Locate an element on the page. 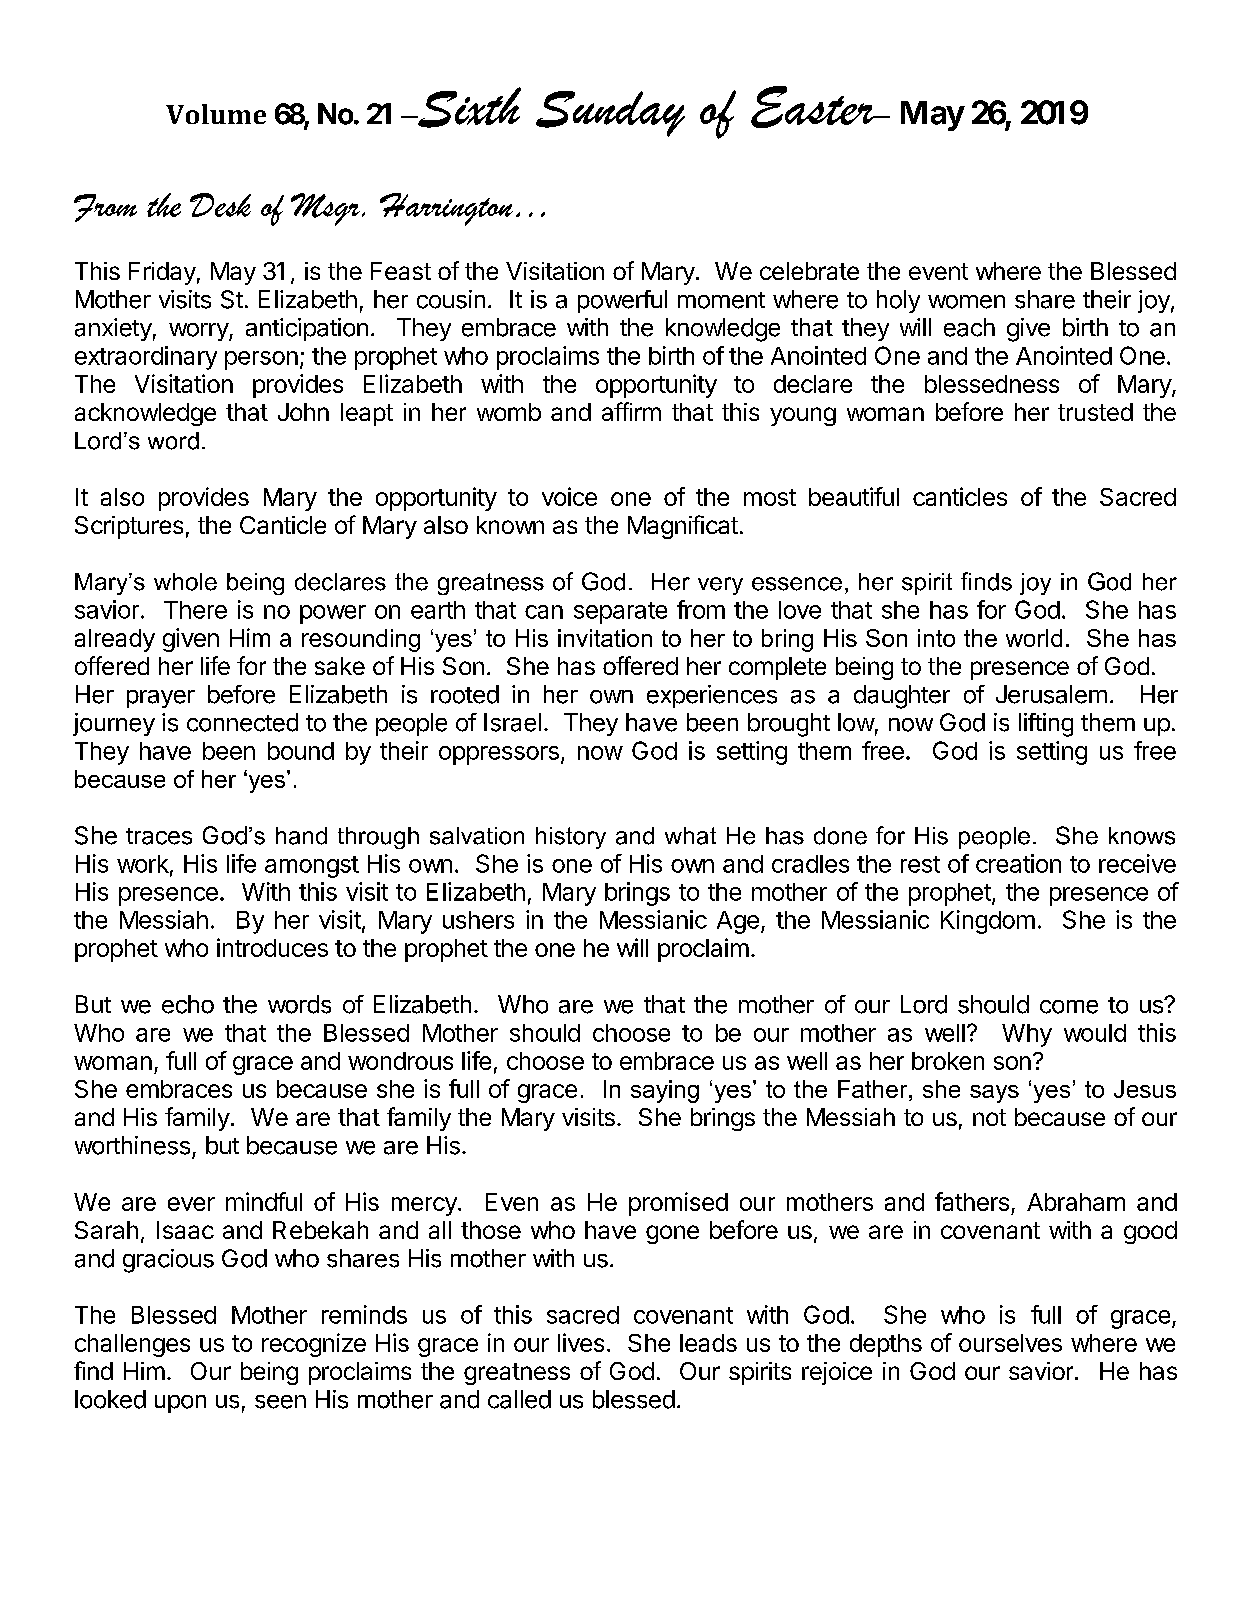 This image has width=1251, height=1619. Volume is located at coordinates (216, 114).
